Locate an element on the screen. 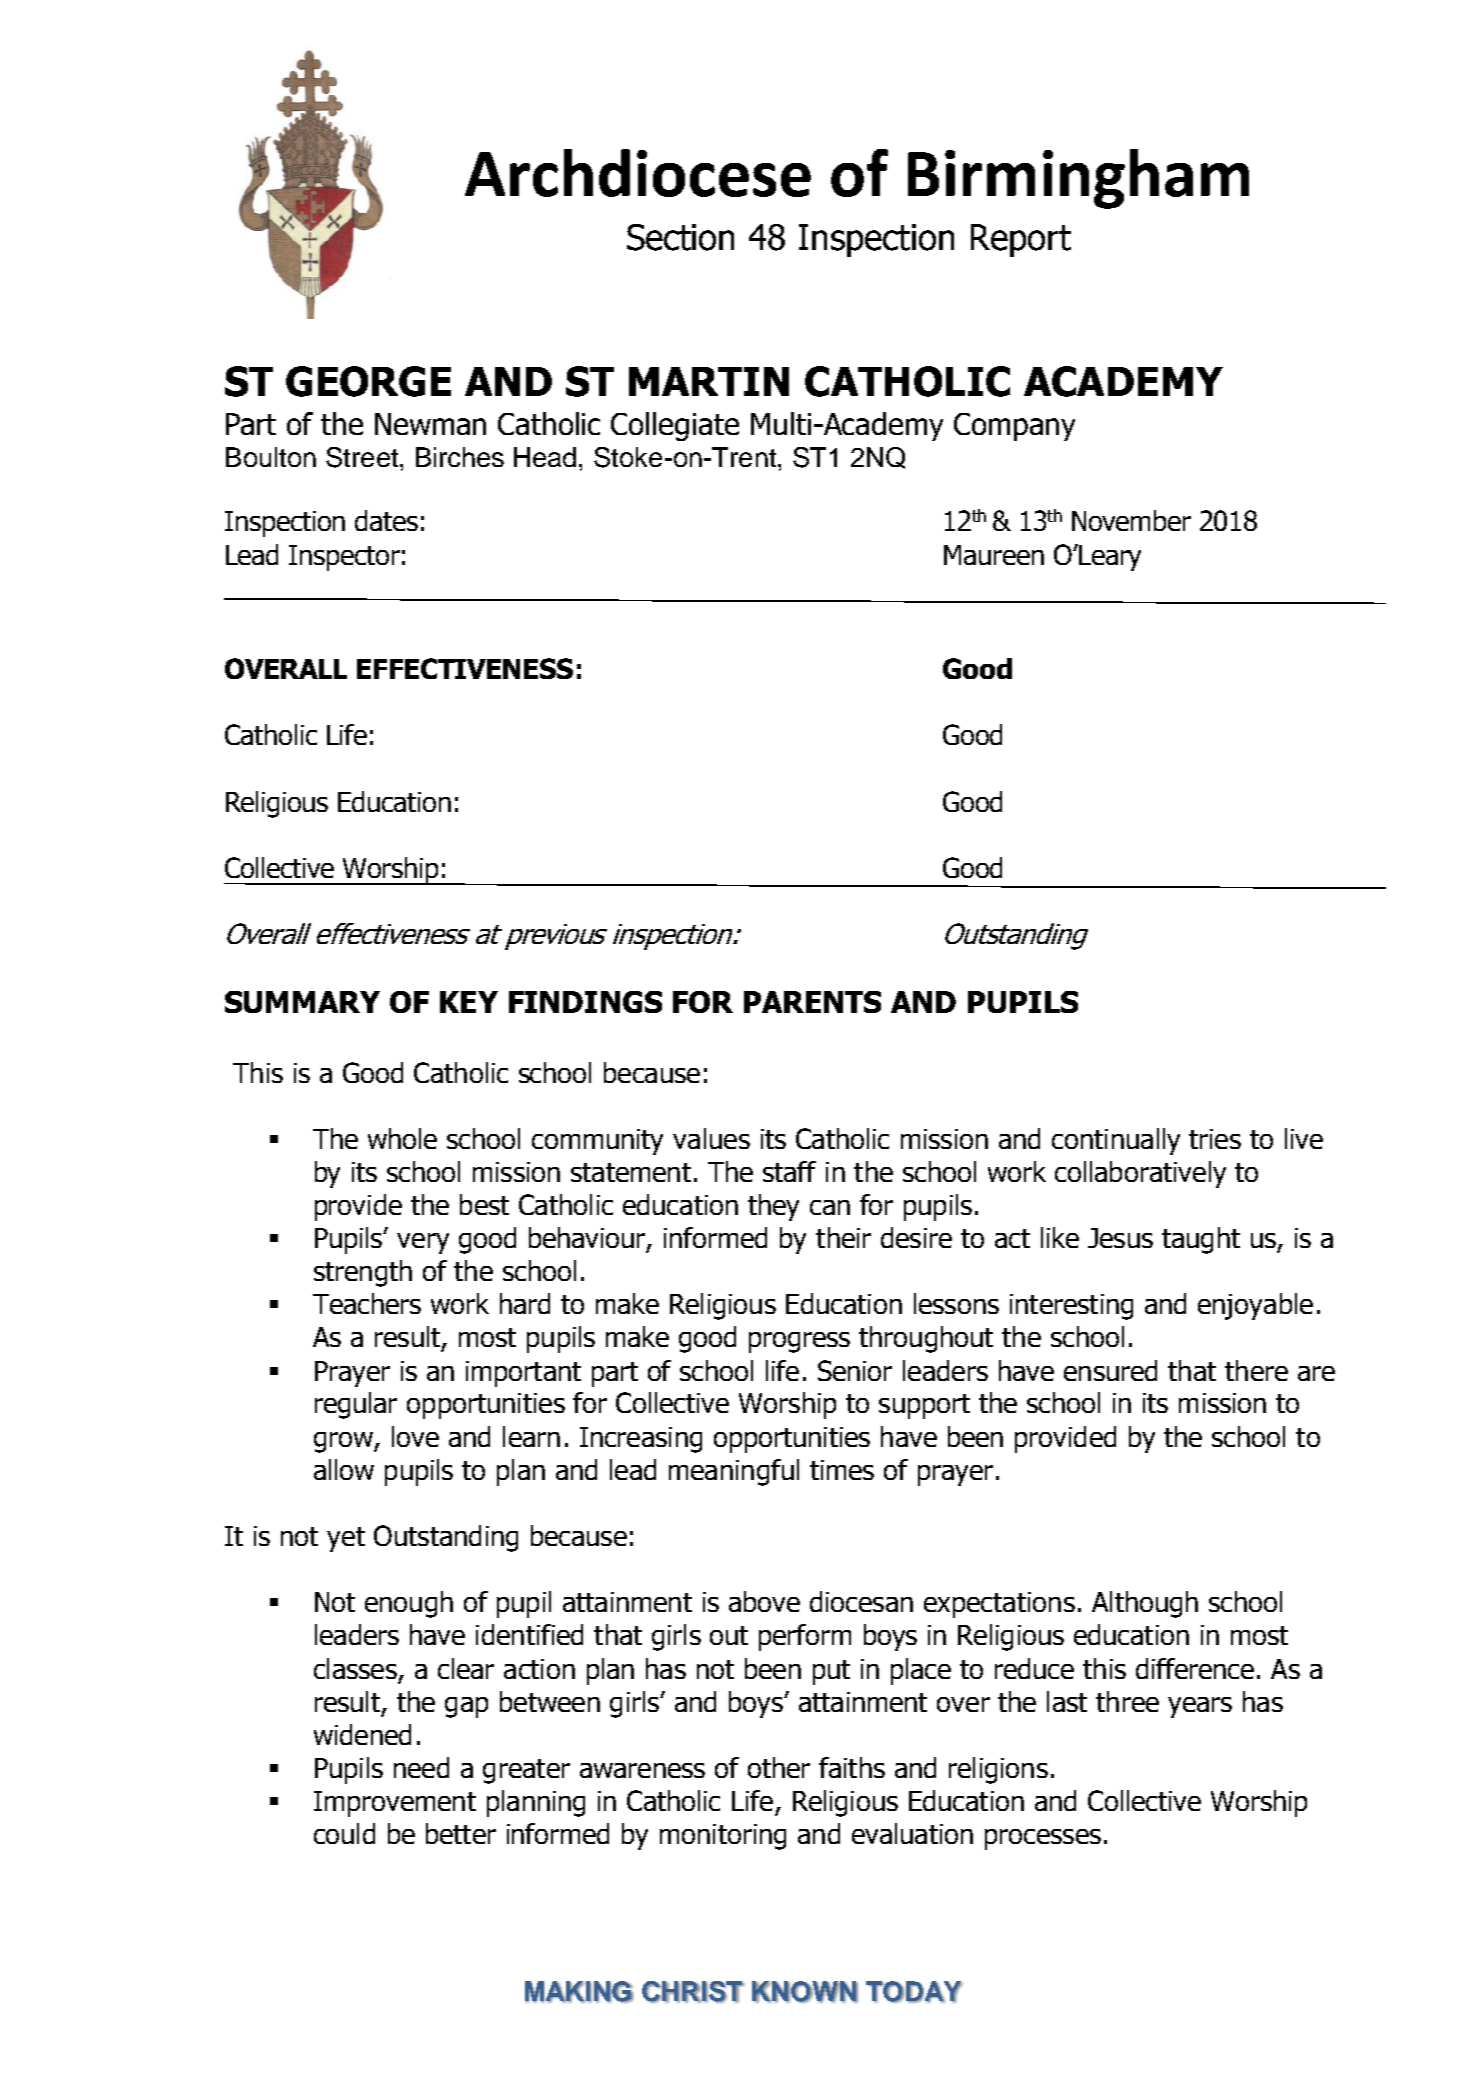  progress is located at coordinates (799, 1342).
